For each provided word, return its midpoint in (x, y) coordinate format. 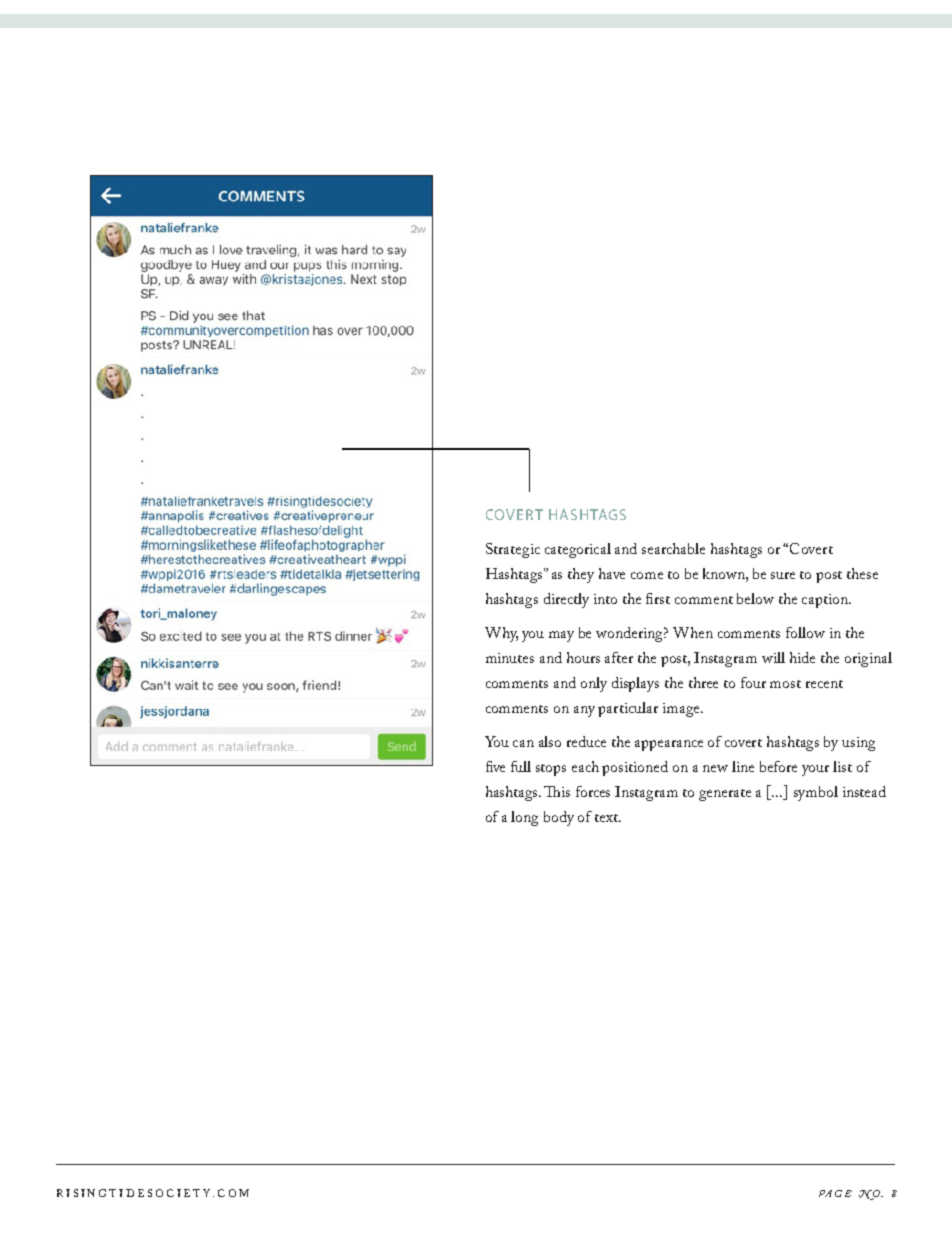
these (862, 573)
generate (725, 795)
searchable (673, 548)
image (682, 710)
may (561, 636)
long (524, 818)
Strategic (513, 550)
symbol (816, 793)
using (858, 744)
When (693, 632)
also (550, 741)
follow (805, 632)
